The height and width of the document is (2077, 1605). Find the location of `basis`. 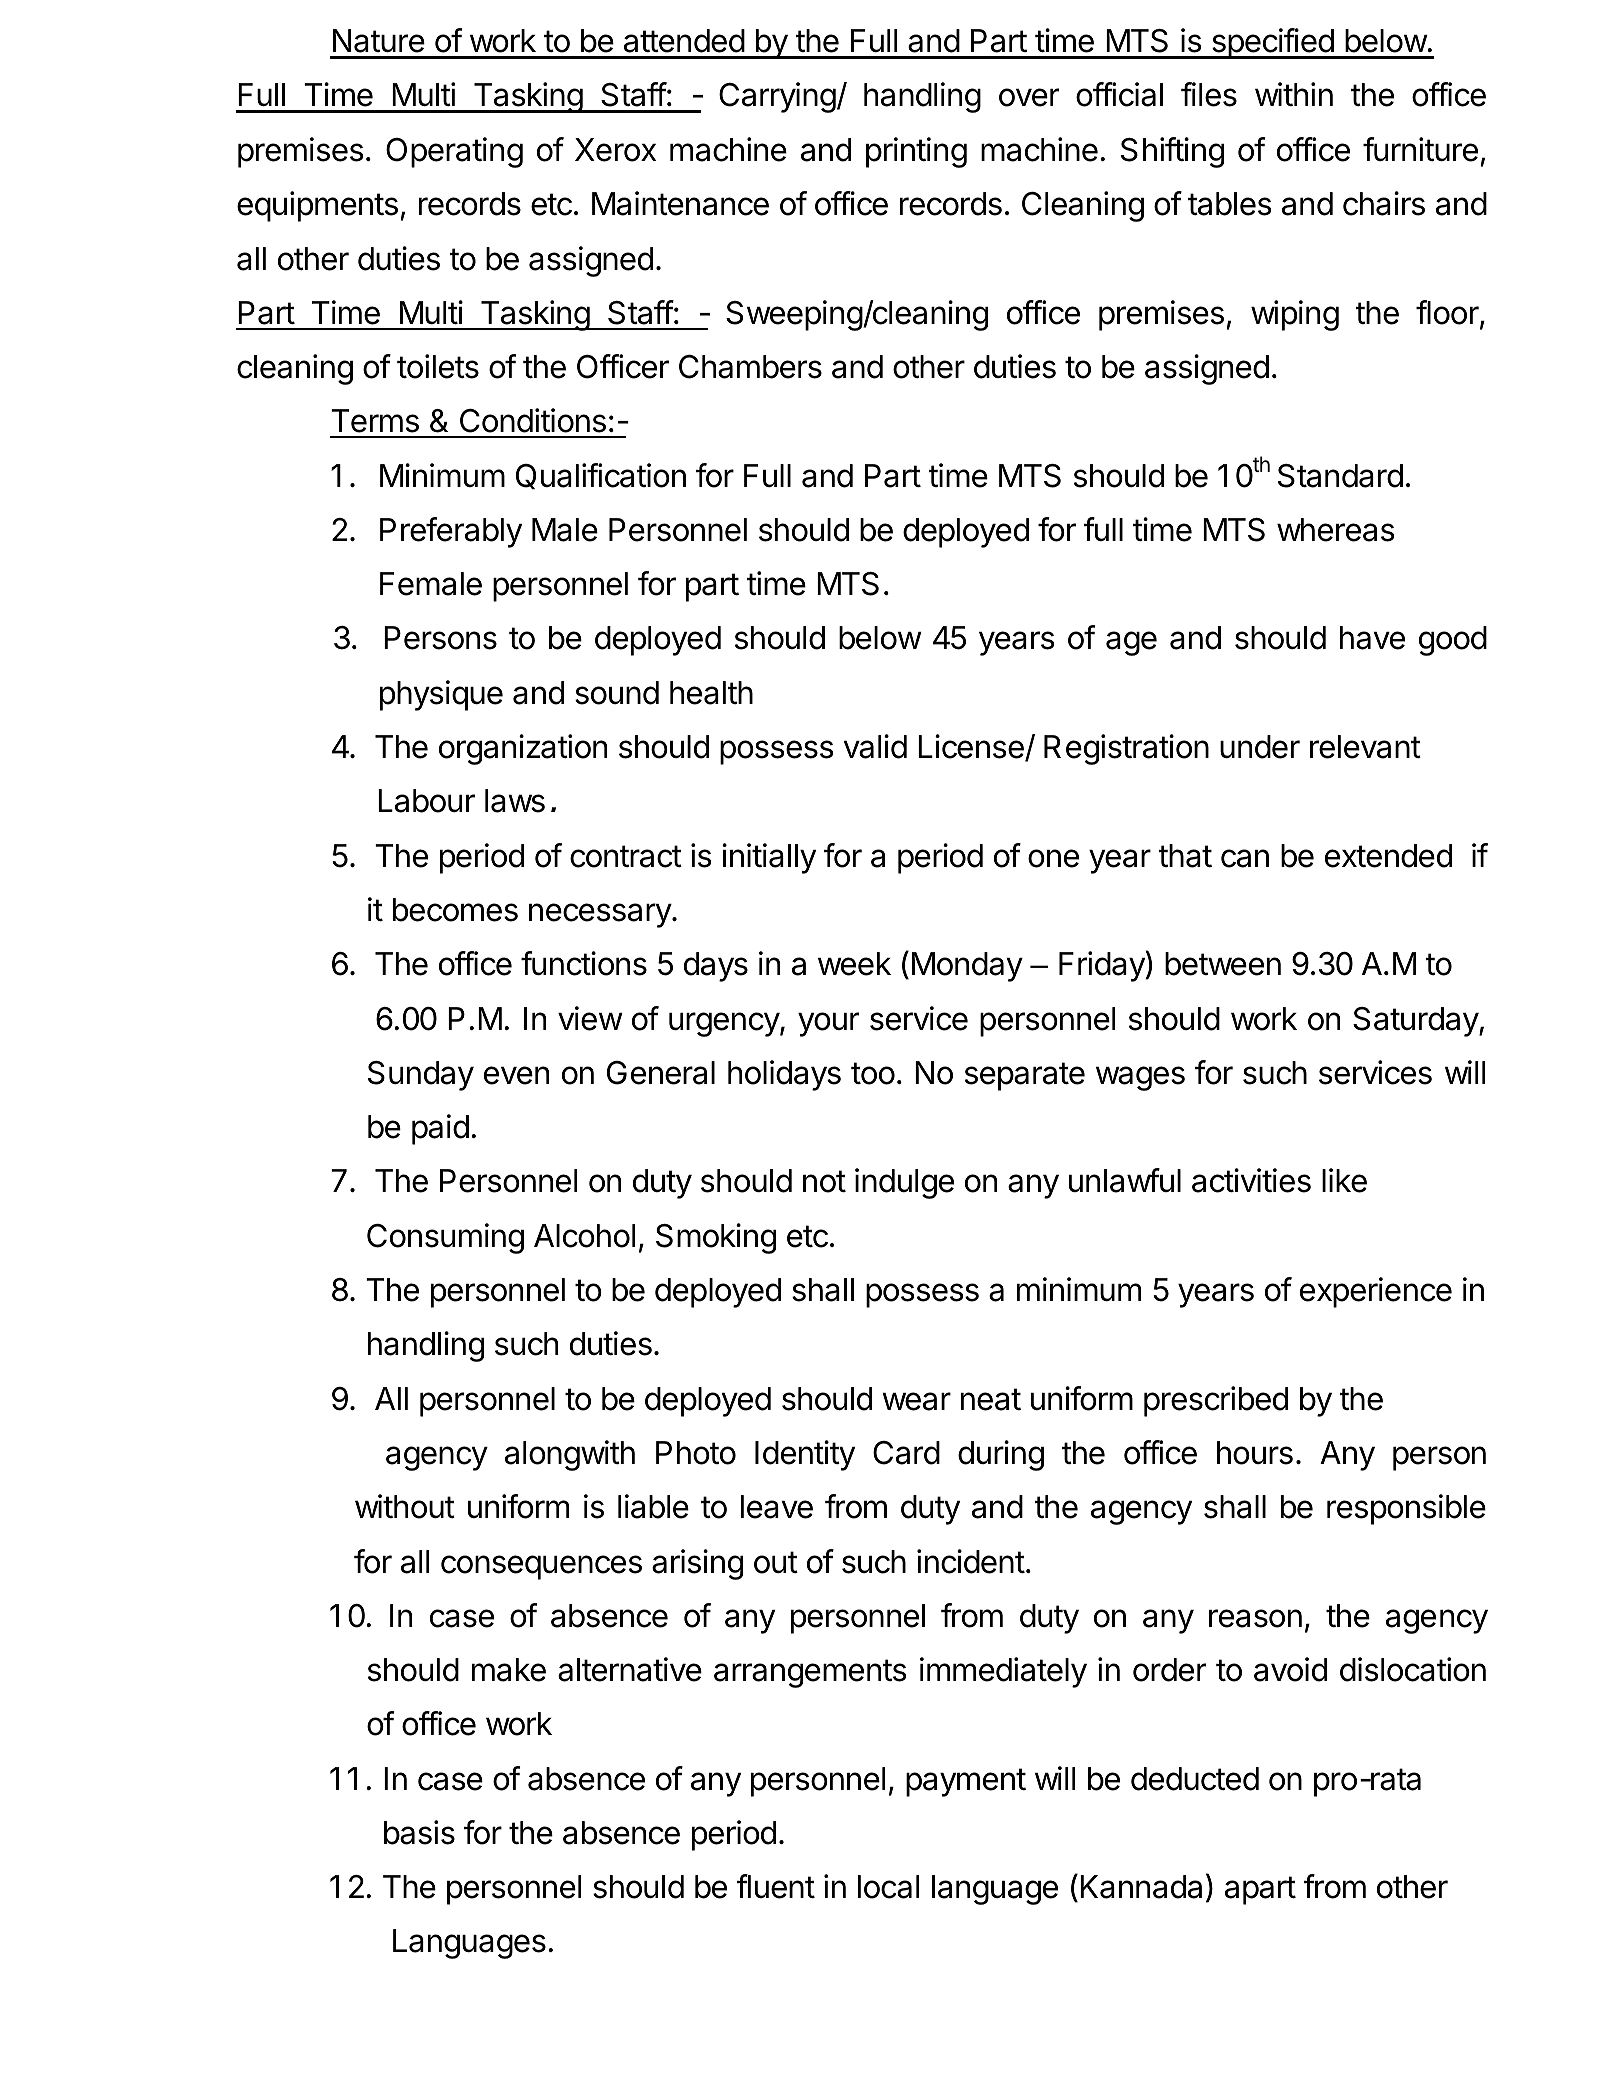

basis is located at coordinates (419, 1832).
